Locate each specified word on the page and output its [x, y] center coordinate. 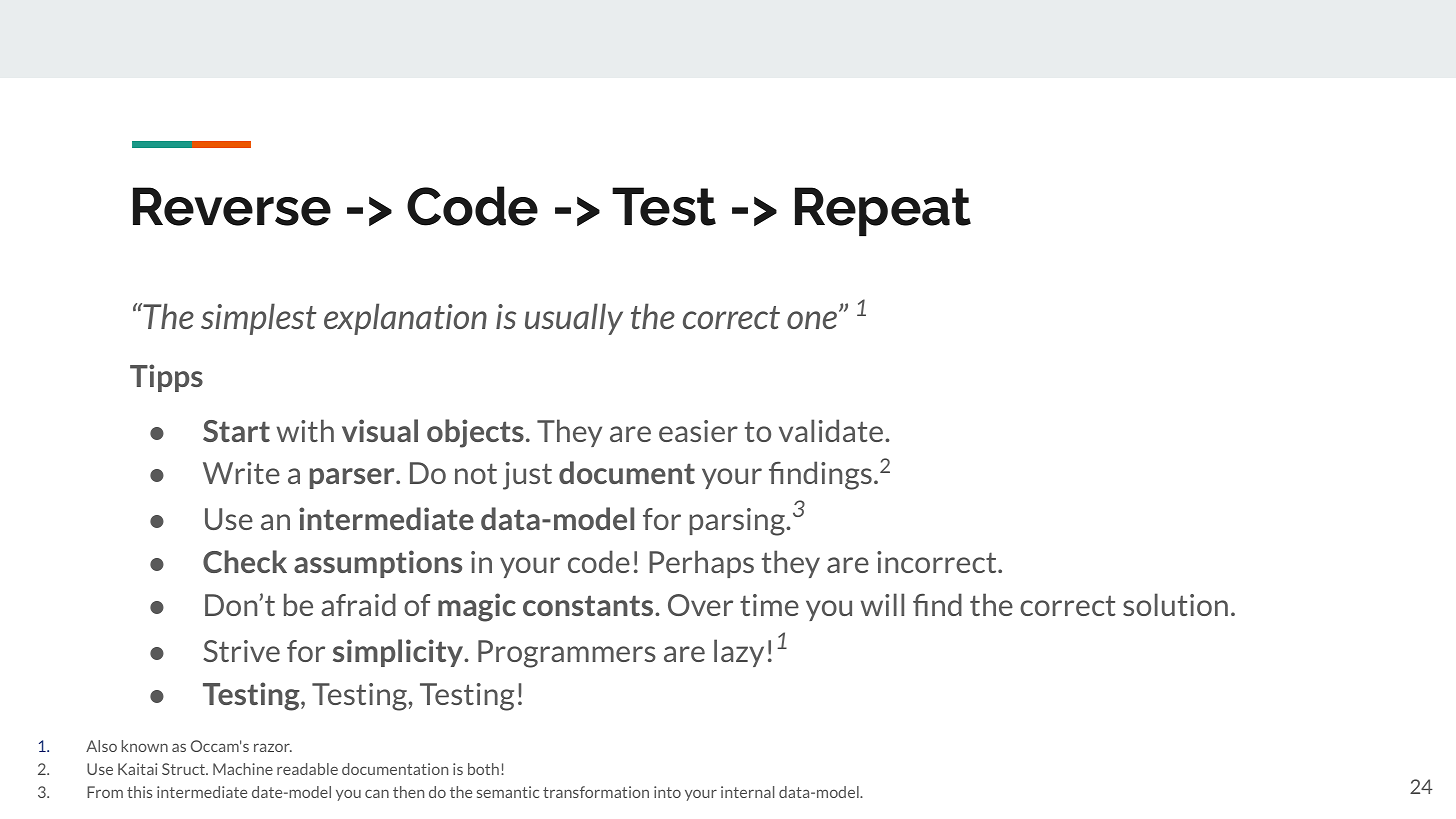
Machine [243, 769]
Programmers [567, 654]
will [882, 604]
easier [698, 431]
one [813, 319]
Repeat [883, 211]
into [667, 792]
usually [574, 319]
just [527, 476]
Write [241, 473]
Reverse [232, 206]
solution [1175, 604]
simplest [259, 319]
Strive [241, 651]
